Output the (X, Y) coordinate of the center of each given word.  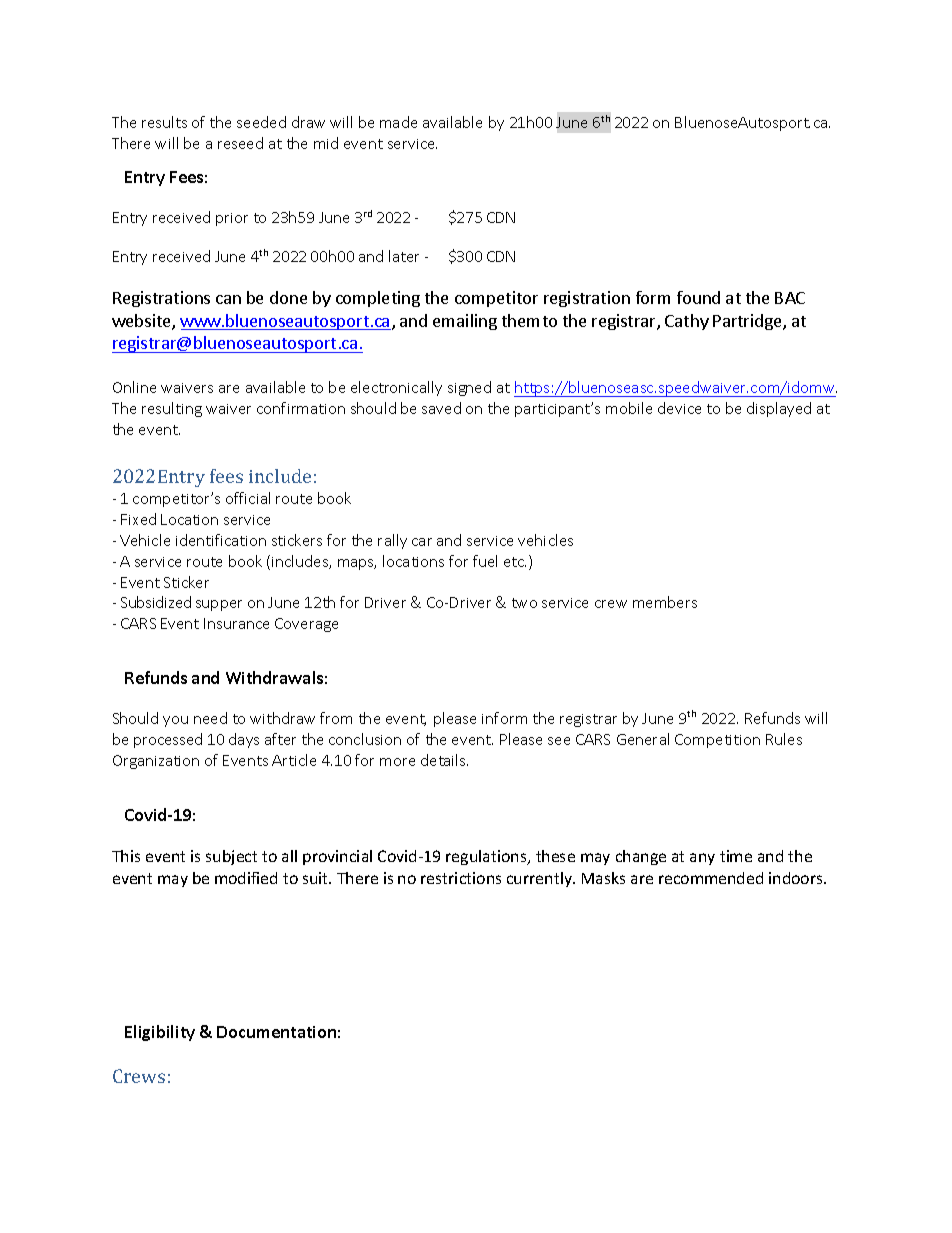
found (698, 297)
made (398, 122)
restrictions (461, 878)
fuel (485, 561)
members (665, 602)
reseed (240, 143)
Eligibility (160, 1033)
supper (219, 605)
